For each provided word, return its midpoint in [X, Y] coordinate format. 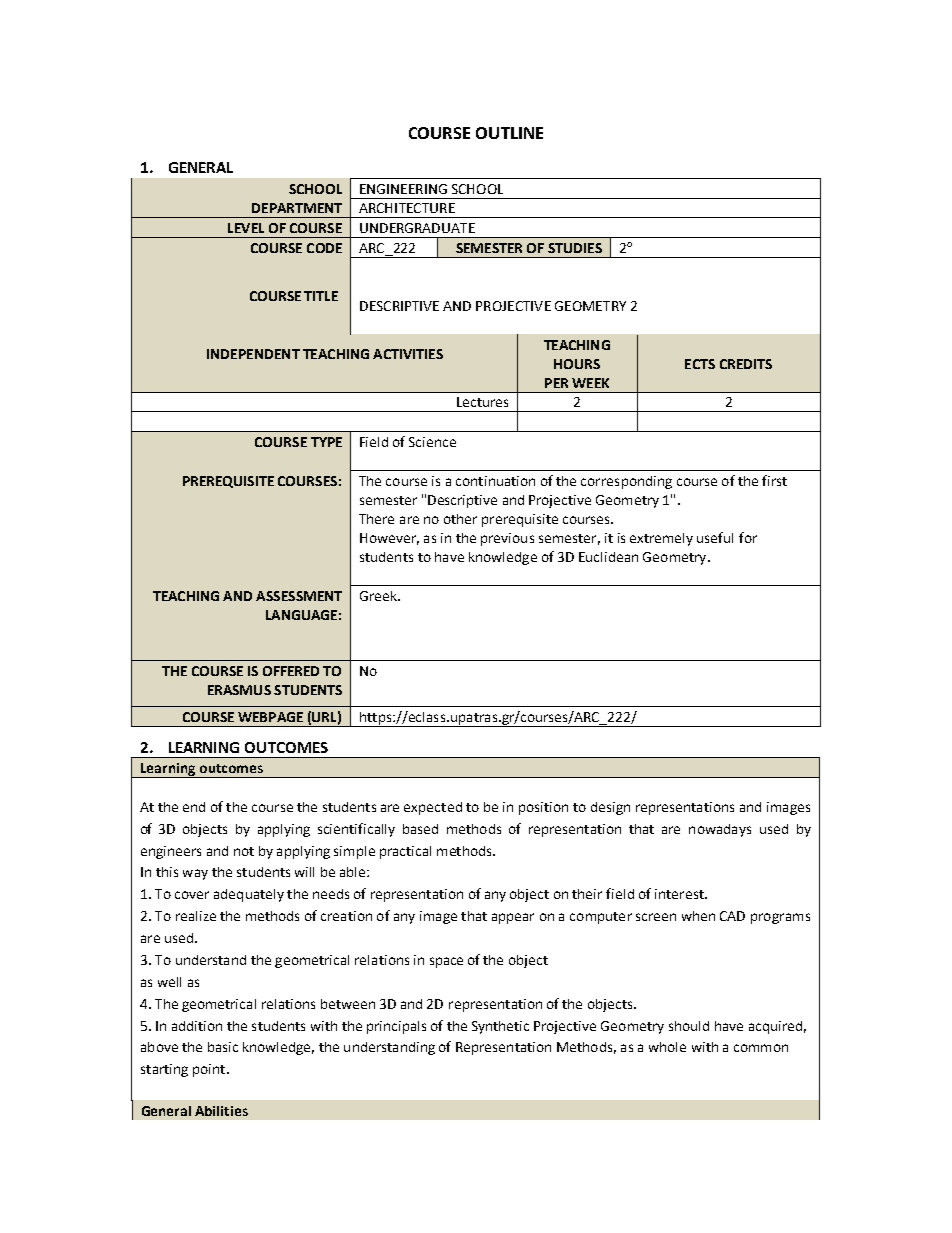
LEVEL [246, 228]
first [774, 480]
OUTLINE [509, 133]
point [209, 1070]
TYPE [326, 442]
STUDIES [575, 248]
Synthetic [500, 1027]
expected [433, 808]
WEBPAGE [270, 717]
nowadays [720, 830]
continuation [495, 481]
